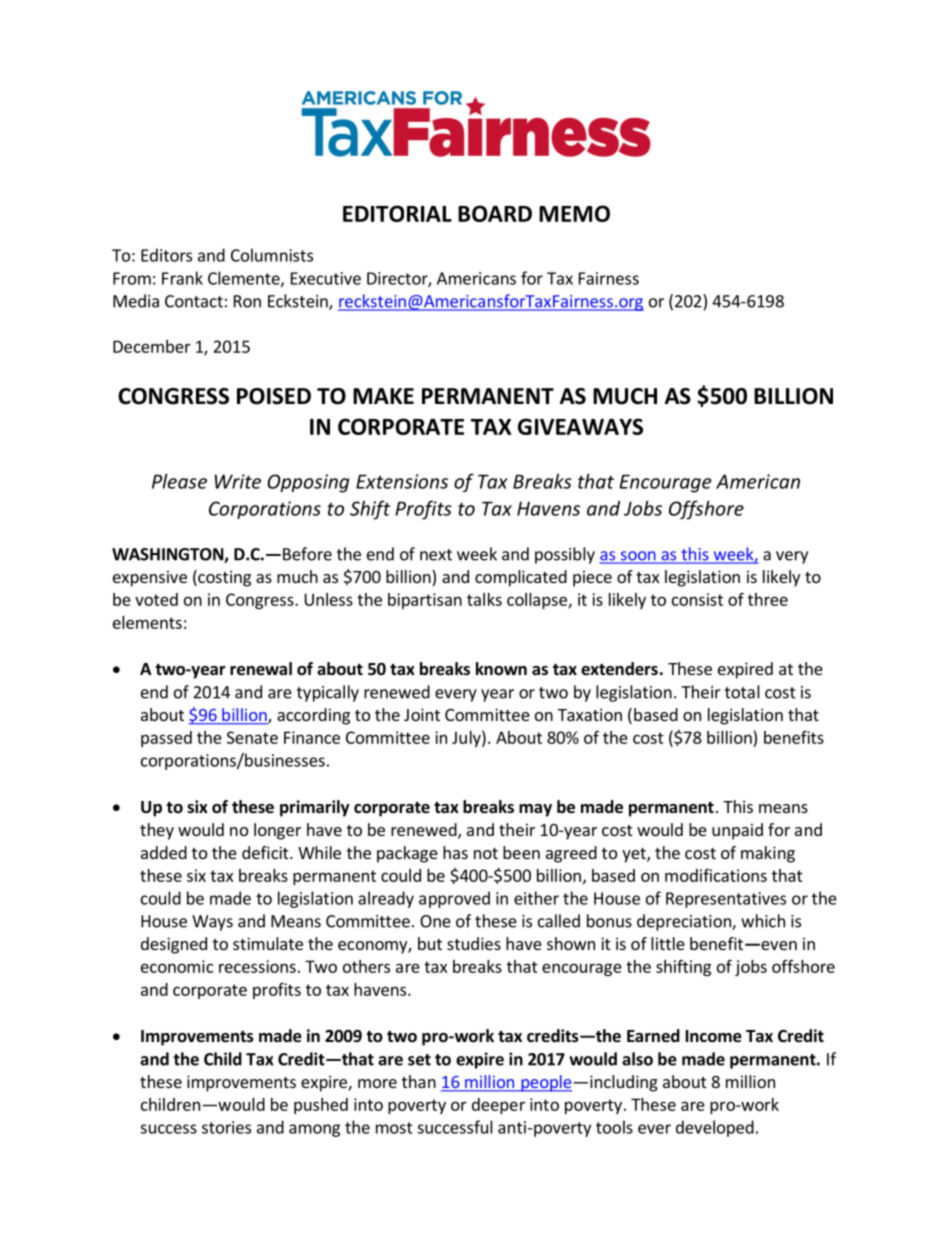 The height and width of the screenshot is (1233, 952). I want to click on Editors, so click(166, 255).
